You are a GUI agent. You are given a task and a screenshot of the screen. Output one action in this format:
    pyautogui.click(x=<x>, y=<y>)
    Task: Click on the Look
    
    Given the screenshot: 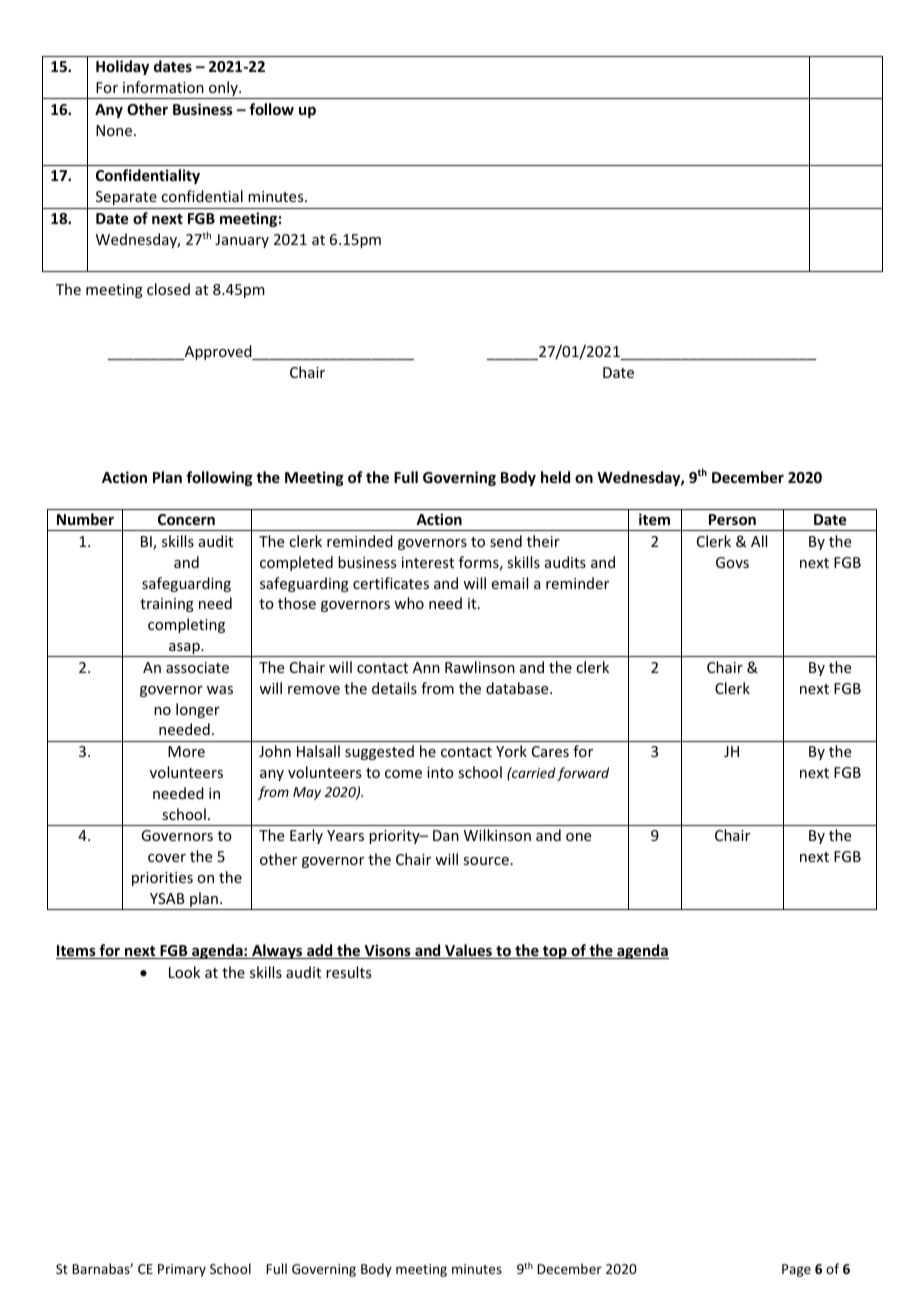 What is the action you would take?
    pyautogui.click(x=184, y=972)
